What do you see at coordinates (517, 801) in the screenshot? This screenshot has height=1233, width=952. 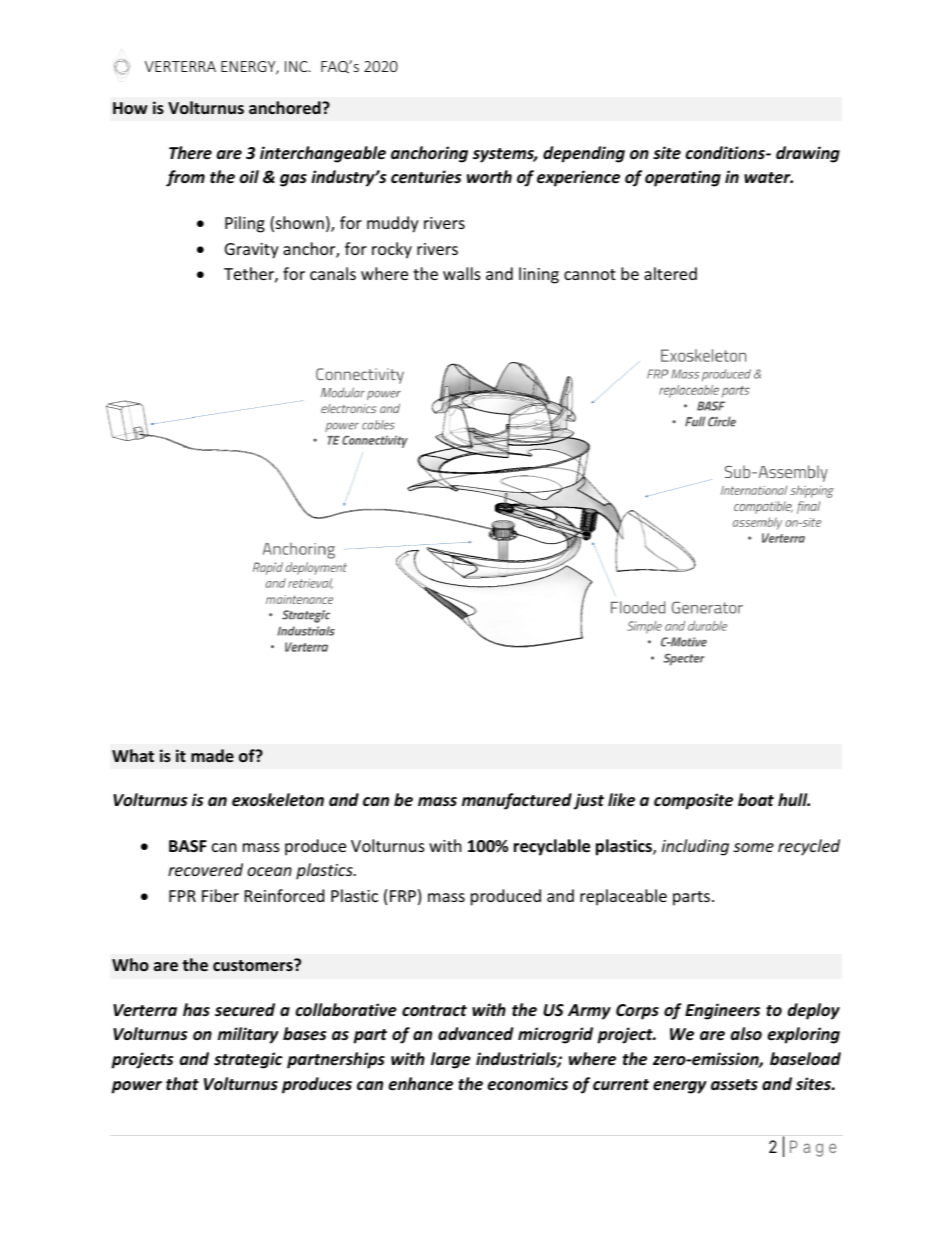 I see `manufactured` at bounding box center [517, 801].
